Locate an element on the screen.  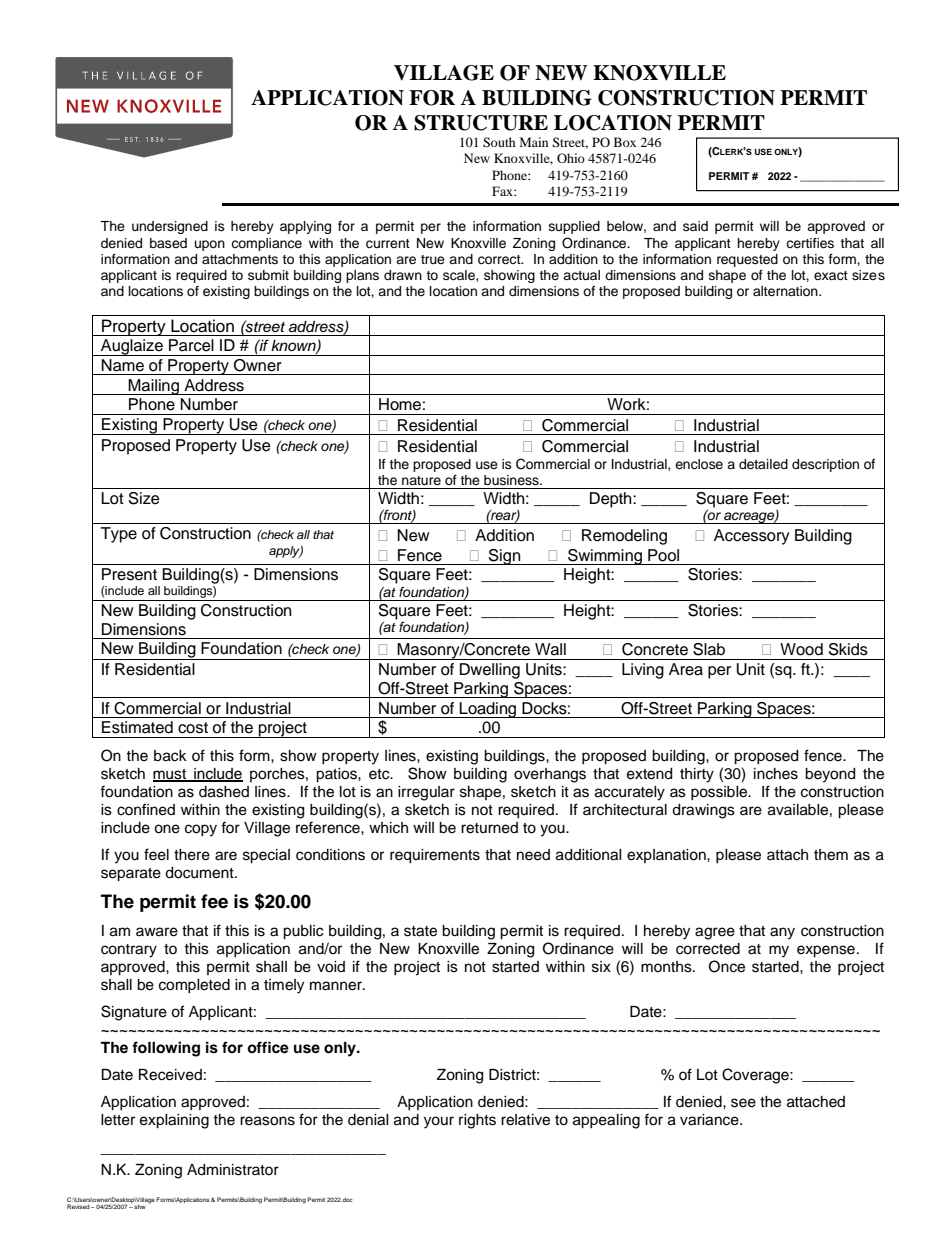
variance is located at coordinates (710, 1120).
